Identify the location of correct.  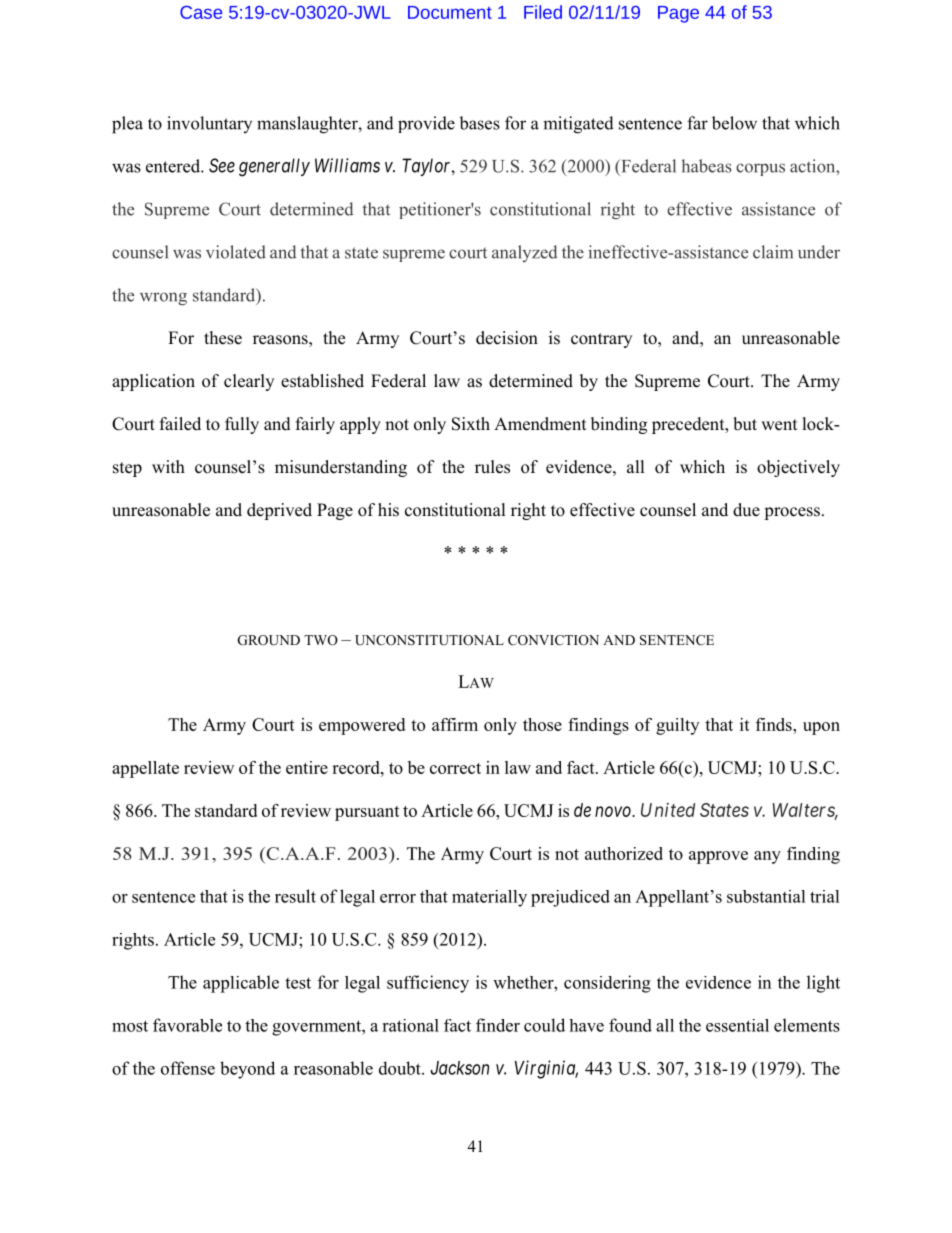
(455, 768).
